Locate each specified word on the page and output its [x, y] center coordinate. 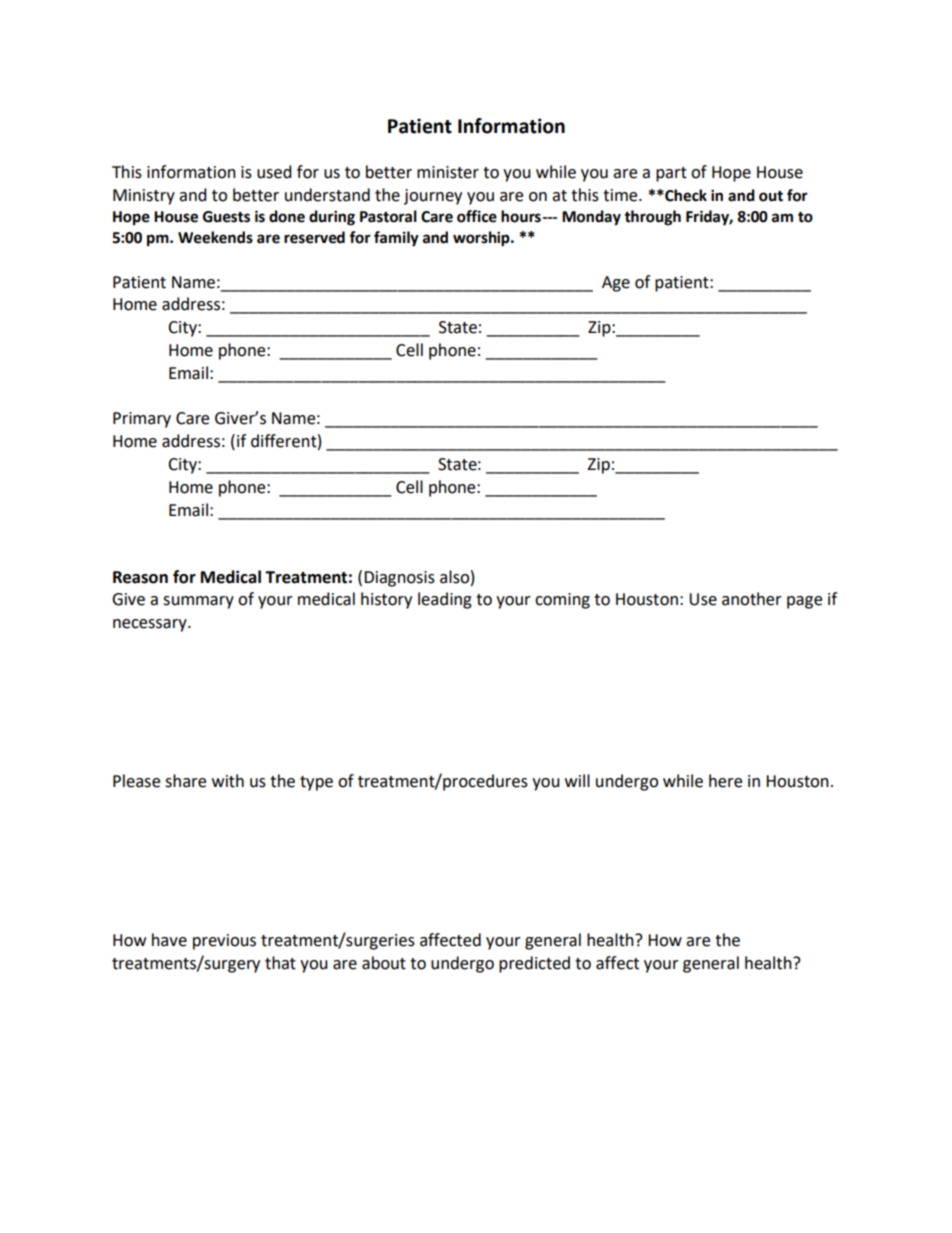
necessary [151, 625]
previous [224, 942]
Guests [226, 217]
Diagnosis [399, 579]
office [477, 216]
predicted [534, 964]
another [752, 599]
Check [685, 195]
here [725, 781]
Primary [142, 420]
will [577, 780]
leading [445, 600]
